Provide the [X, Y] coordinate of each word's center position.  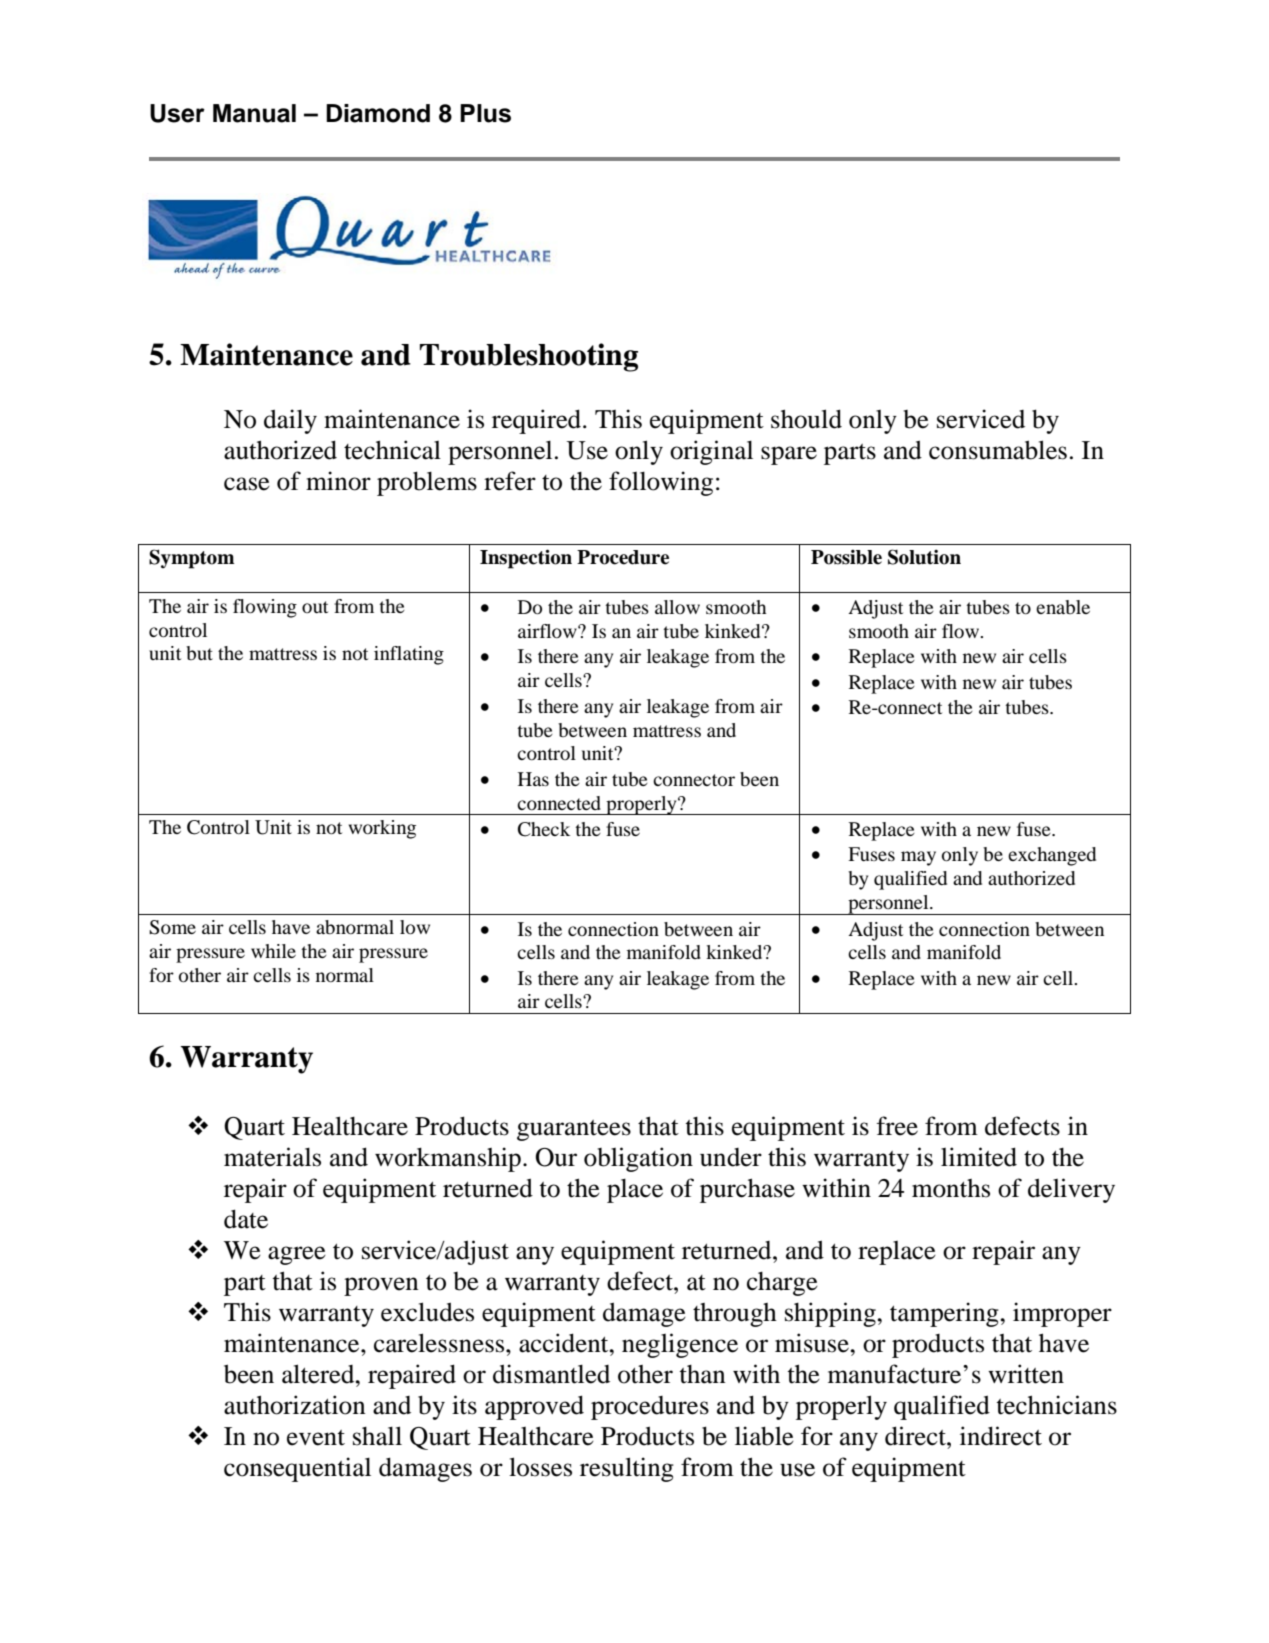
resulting [627, 1469]
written [1026, 1374]
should [806, 419]
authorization [295, 1405]
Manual [254, 113]
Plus [485, 113]
